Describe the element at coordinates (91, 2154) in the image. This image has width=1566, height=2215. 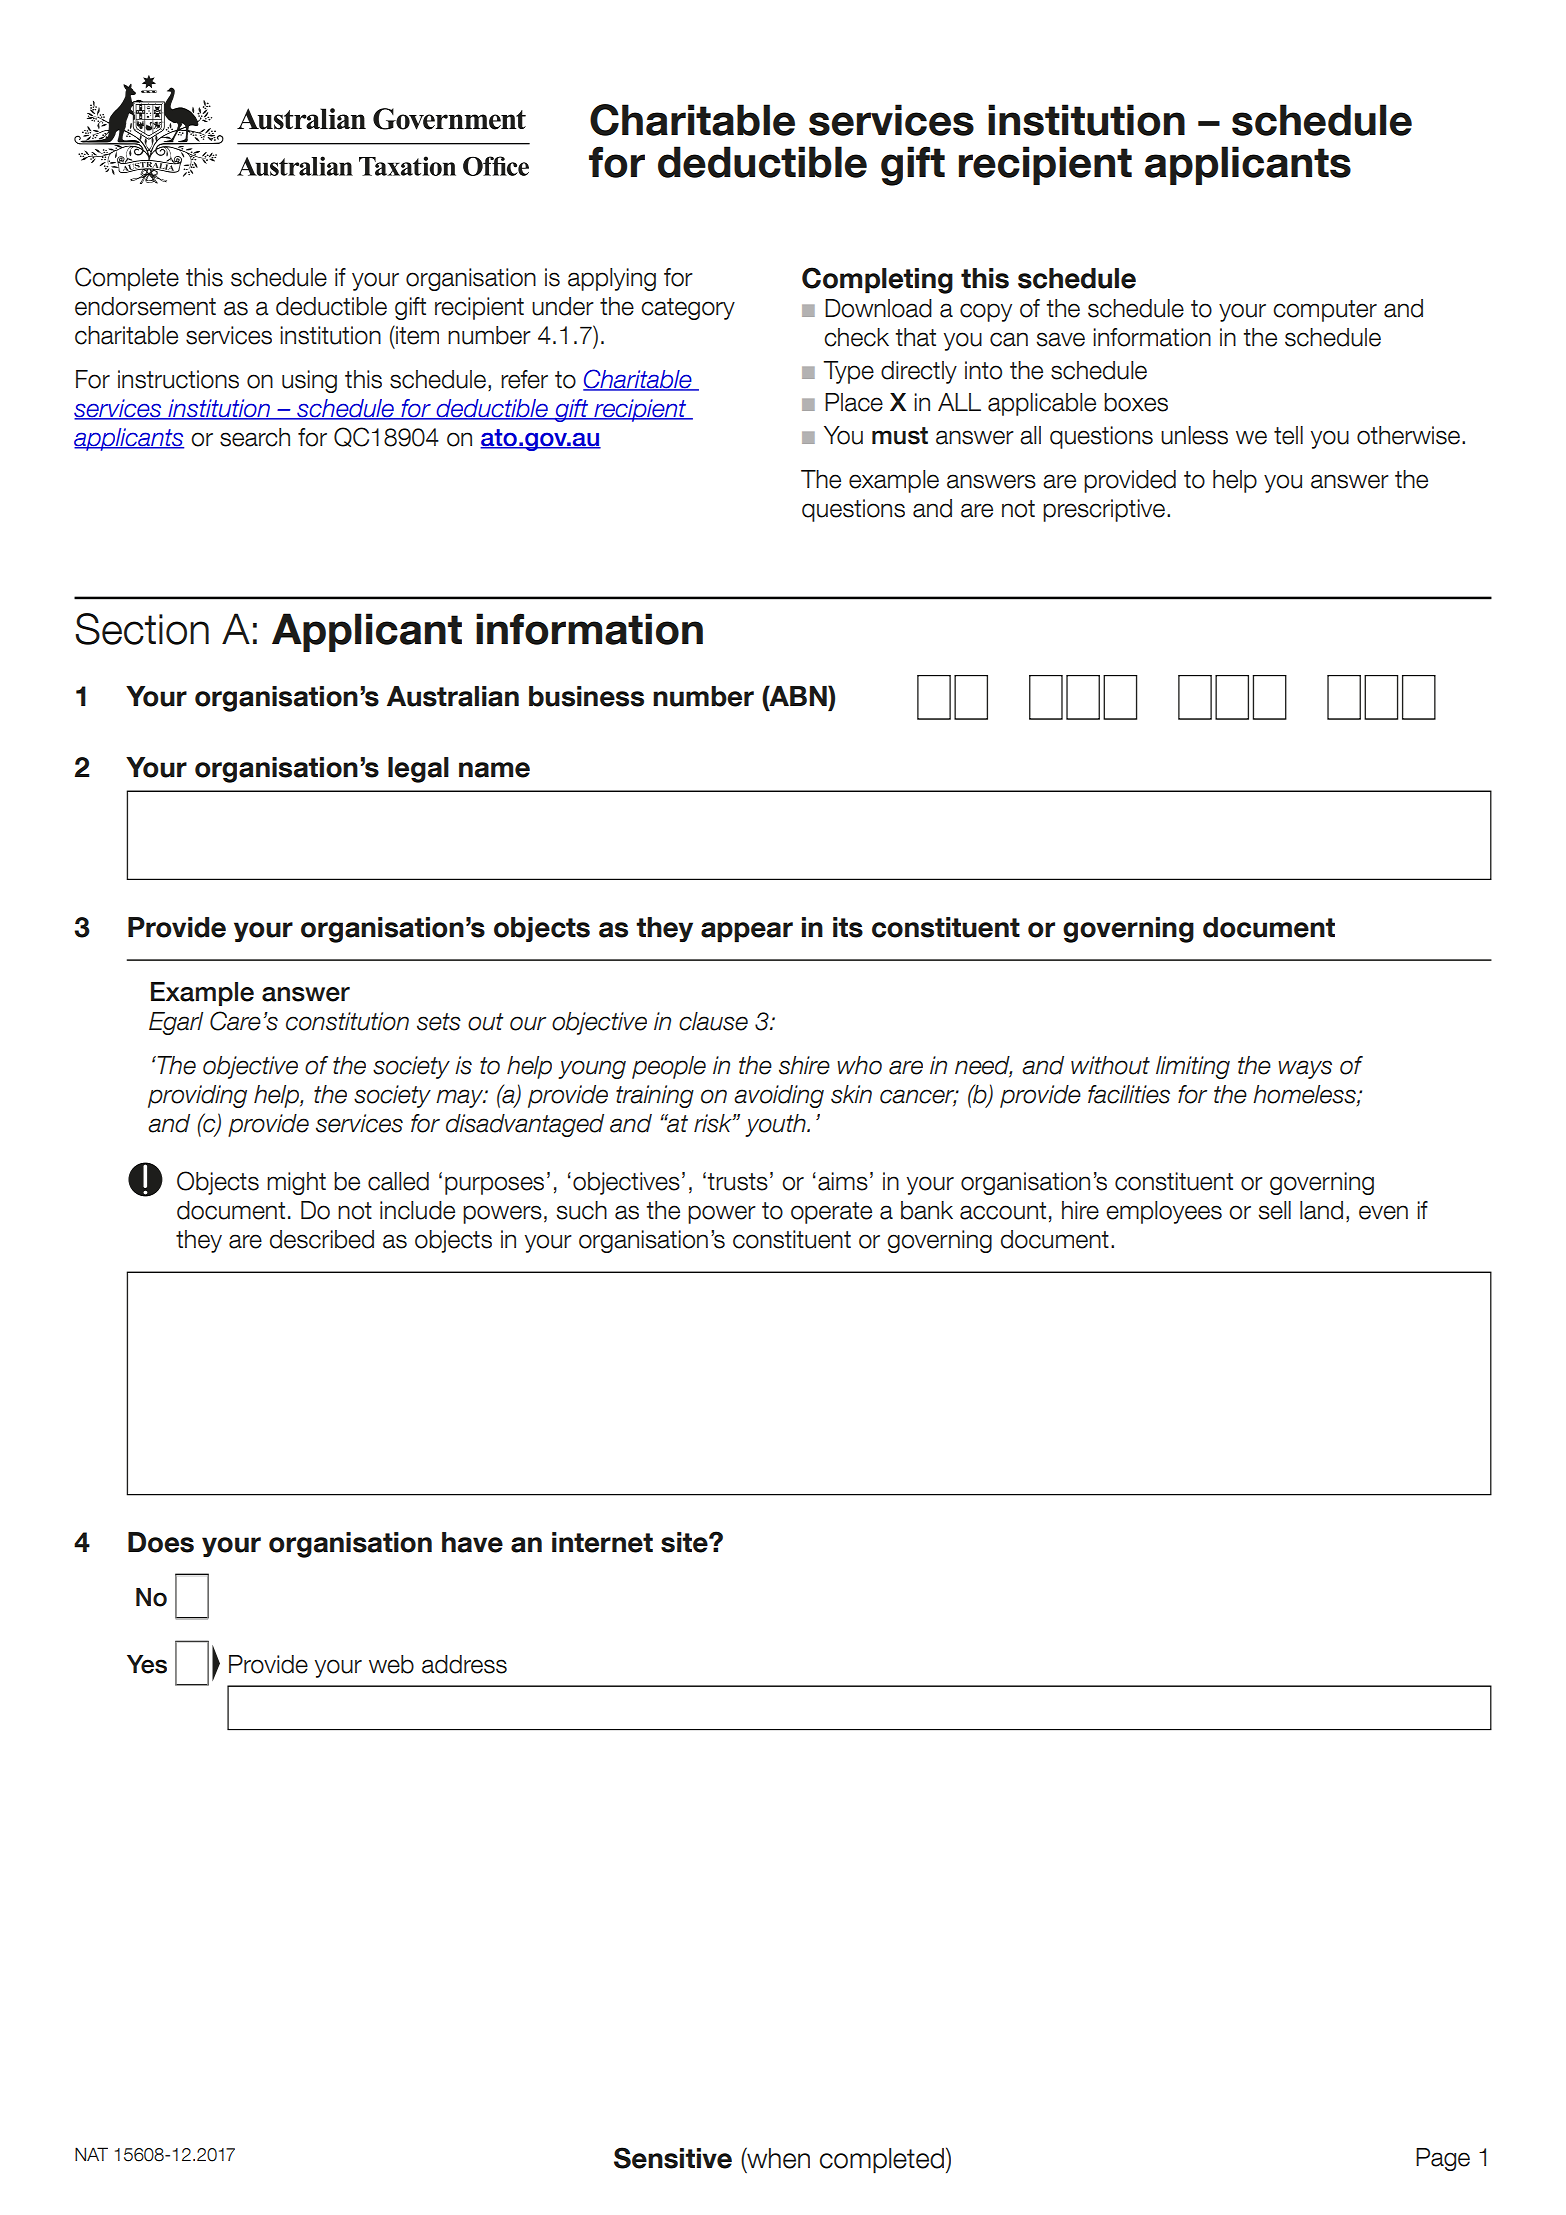
I see `NAT` at that location.
